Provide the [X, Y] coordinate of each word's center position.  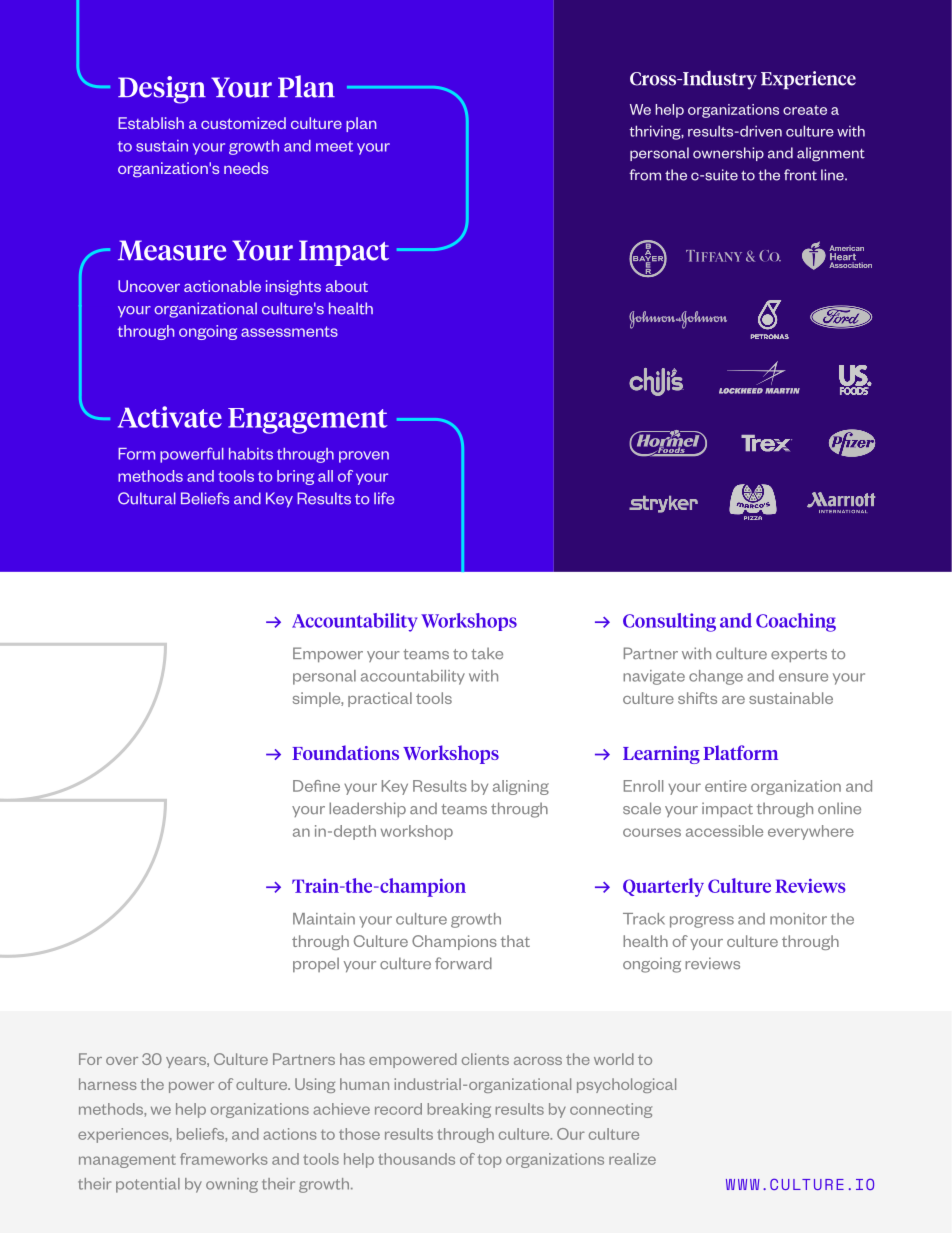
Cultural [147, 498]
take [487, 653]
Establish [151, 123]
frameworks [224, 1159]
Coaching [796, 622]
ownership [728, 154]
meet [334, 146]
